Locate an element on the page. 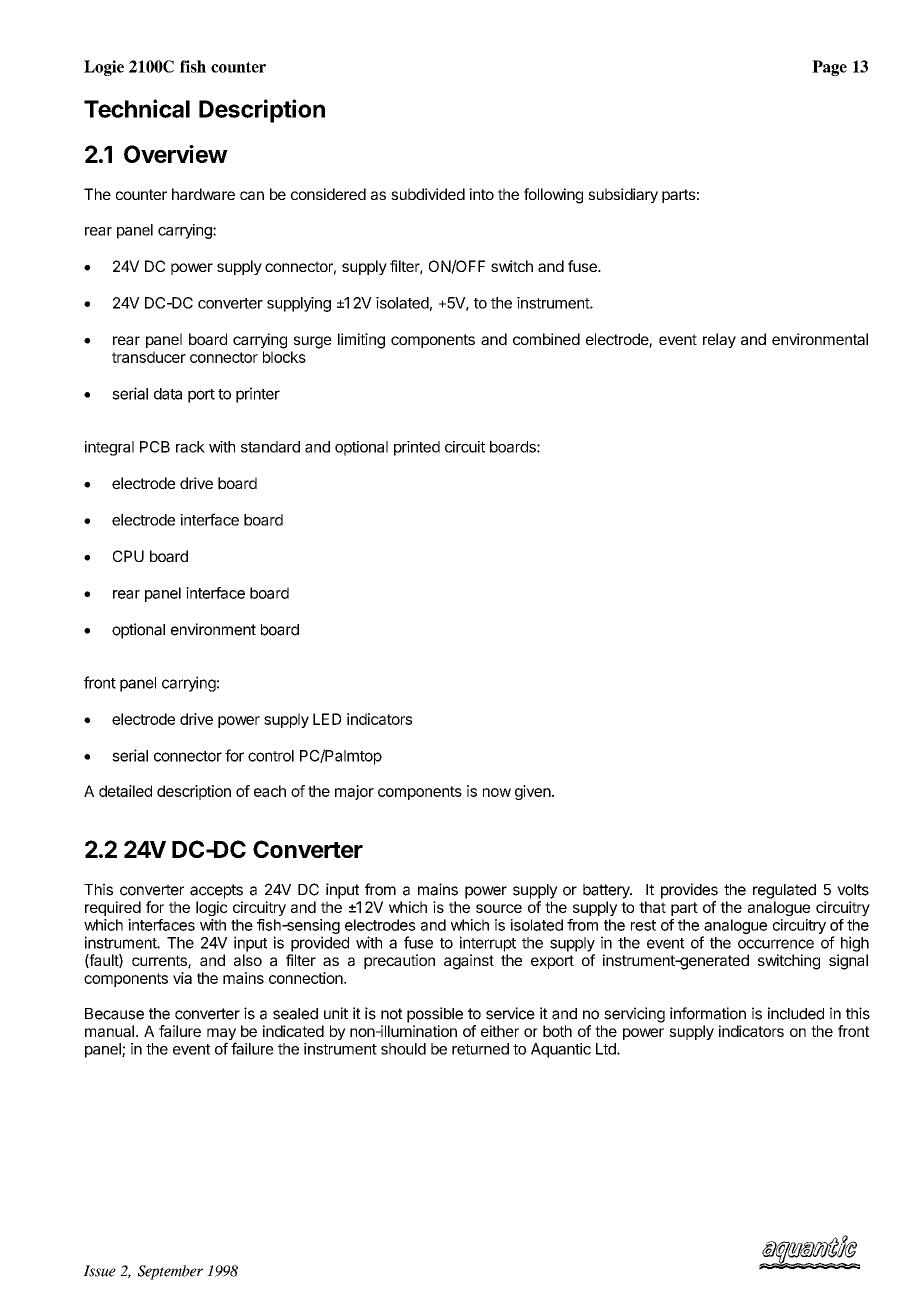 The height and width of the image is (1308, 924). rack is located at coordinates (190, 447).
